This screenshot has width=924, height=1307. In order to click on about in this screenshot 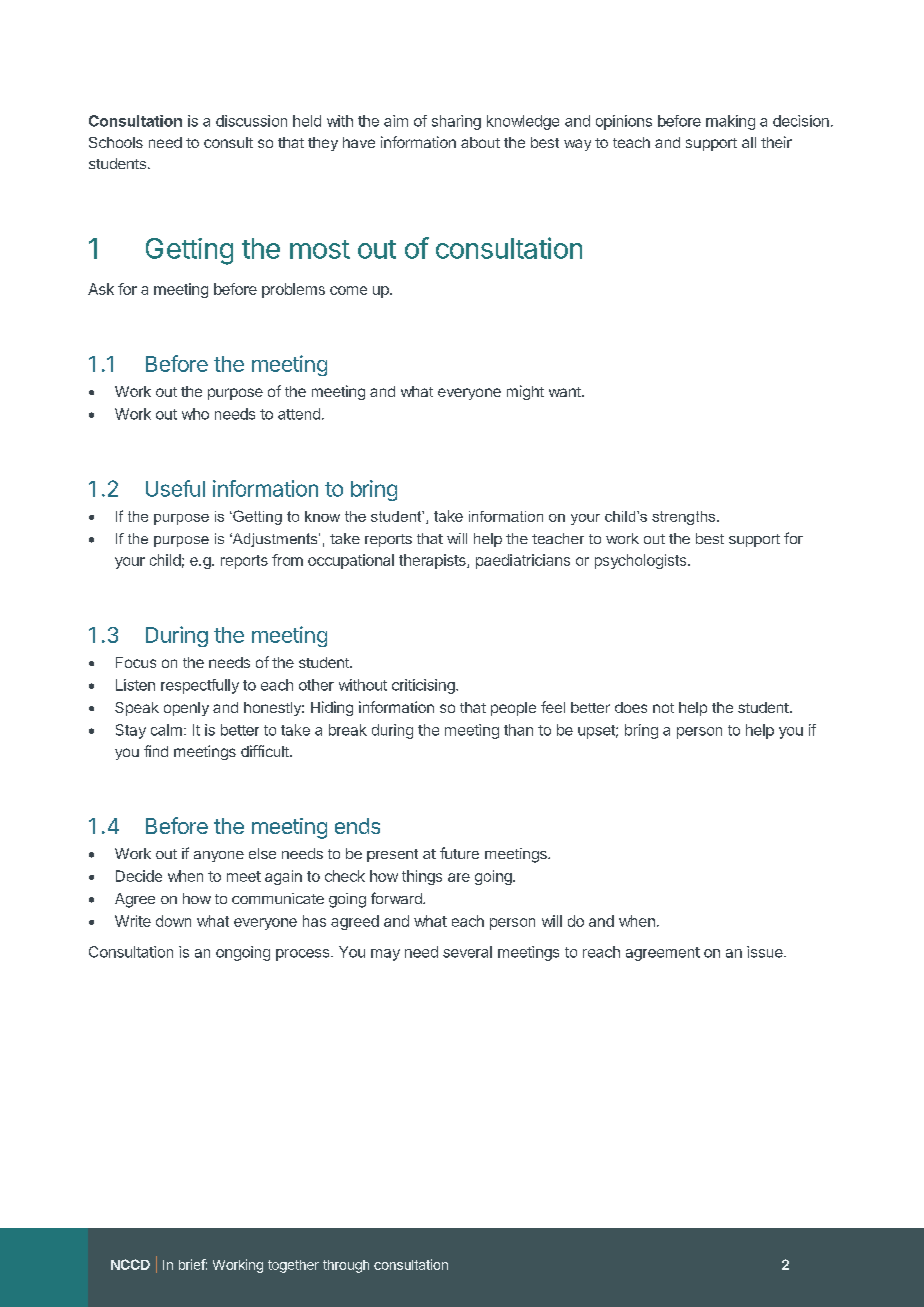, I will do `click(480, 142)`.
